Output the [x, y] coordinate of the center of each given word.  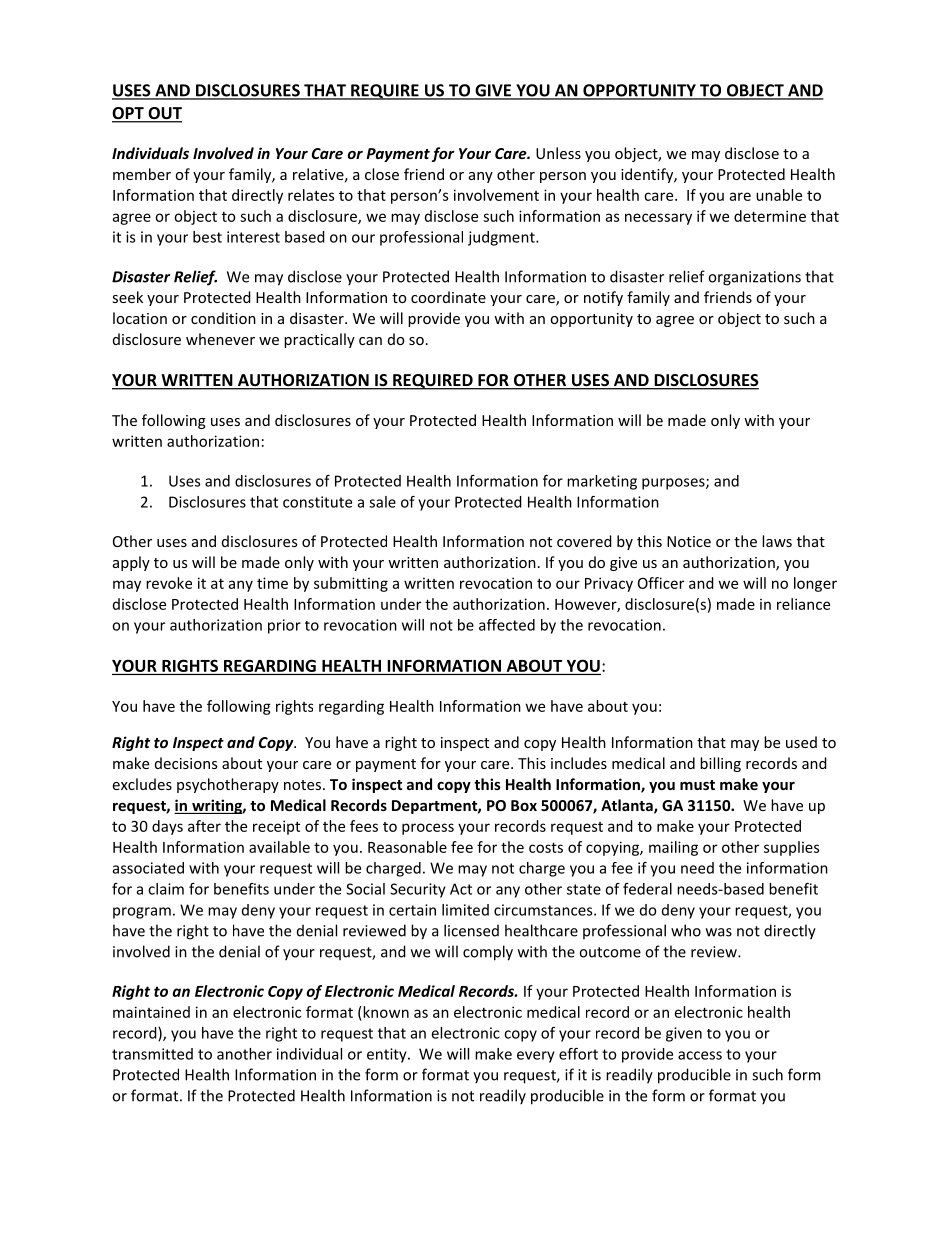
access [700, 1055]
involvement [496, 195]
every [536, 1057]
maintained [151, 1012]
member [142, 174]
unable [779, 195]
